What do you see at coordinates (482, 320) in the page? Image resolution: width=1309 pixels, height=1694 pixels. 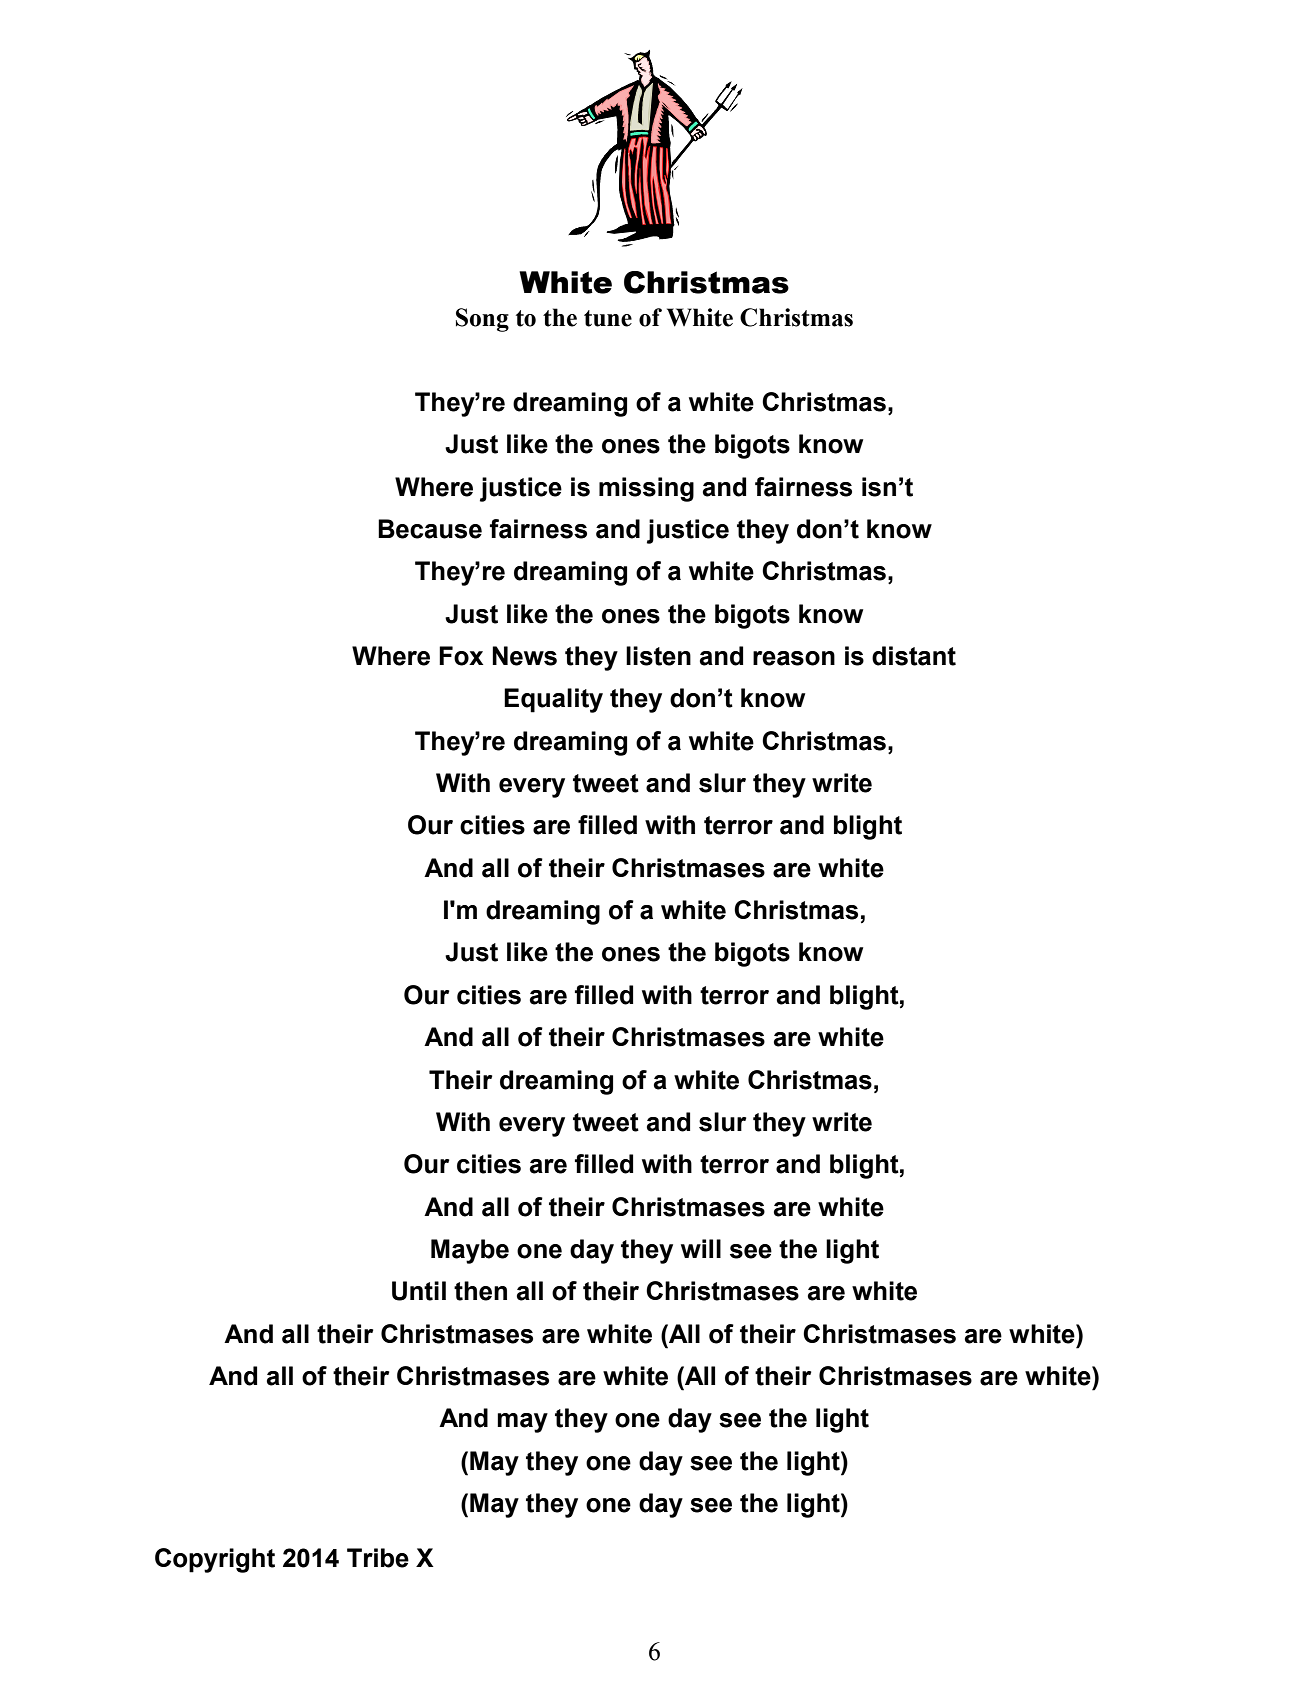 I see `Song` at bounding box center [482, 320].
